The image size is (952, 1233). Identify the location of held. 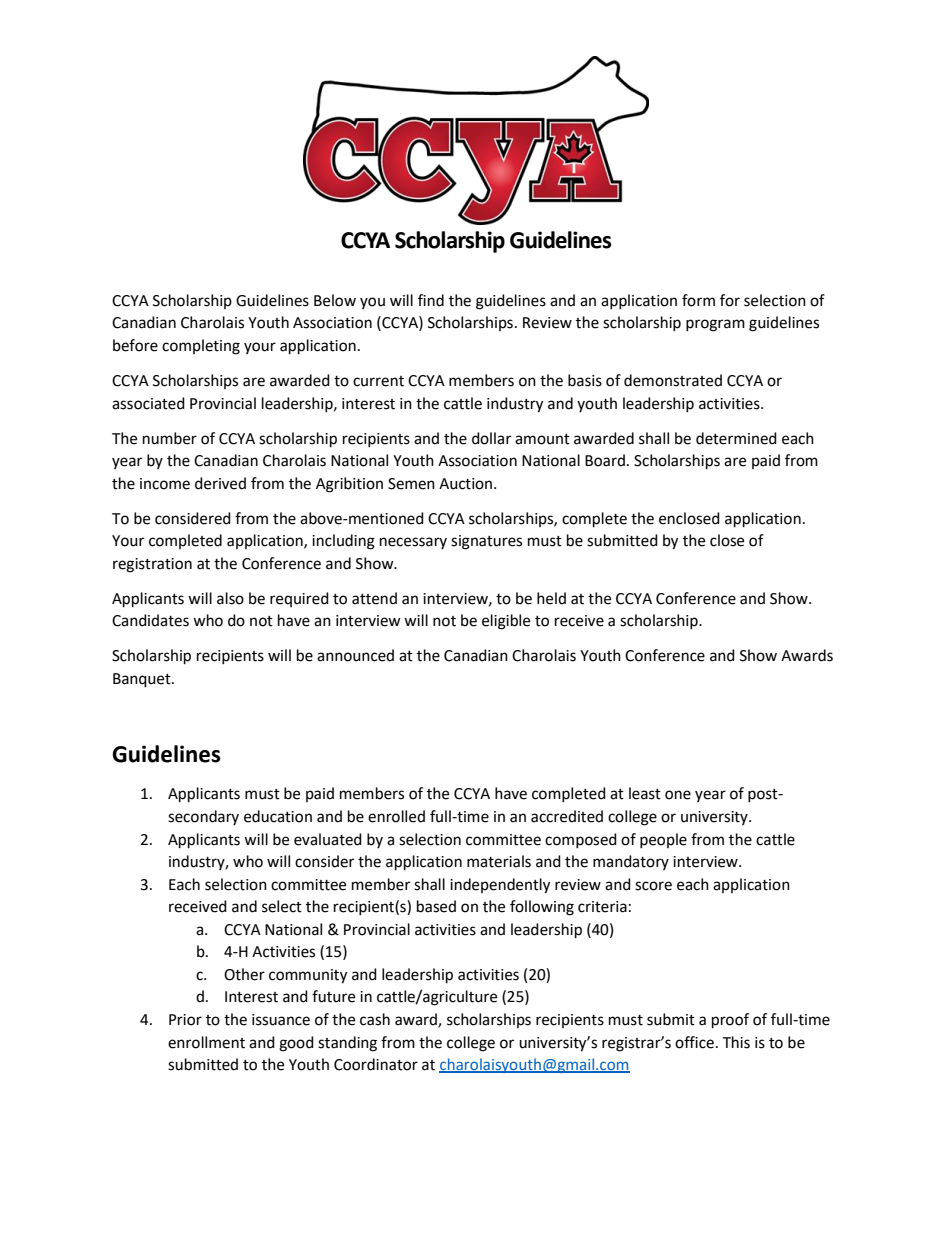
(551, 598).
